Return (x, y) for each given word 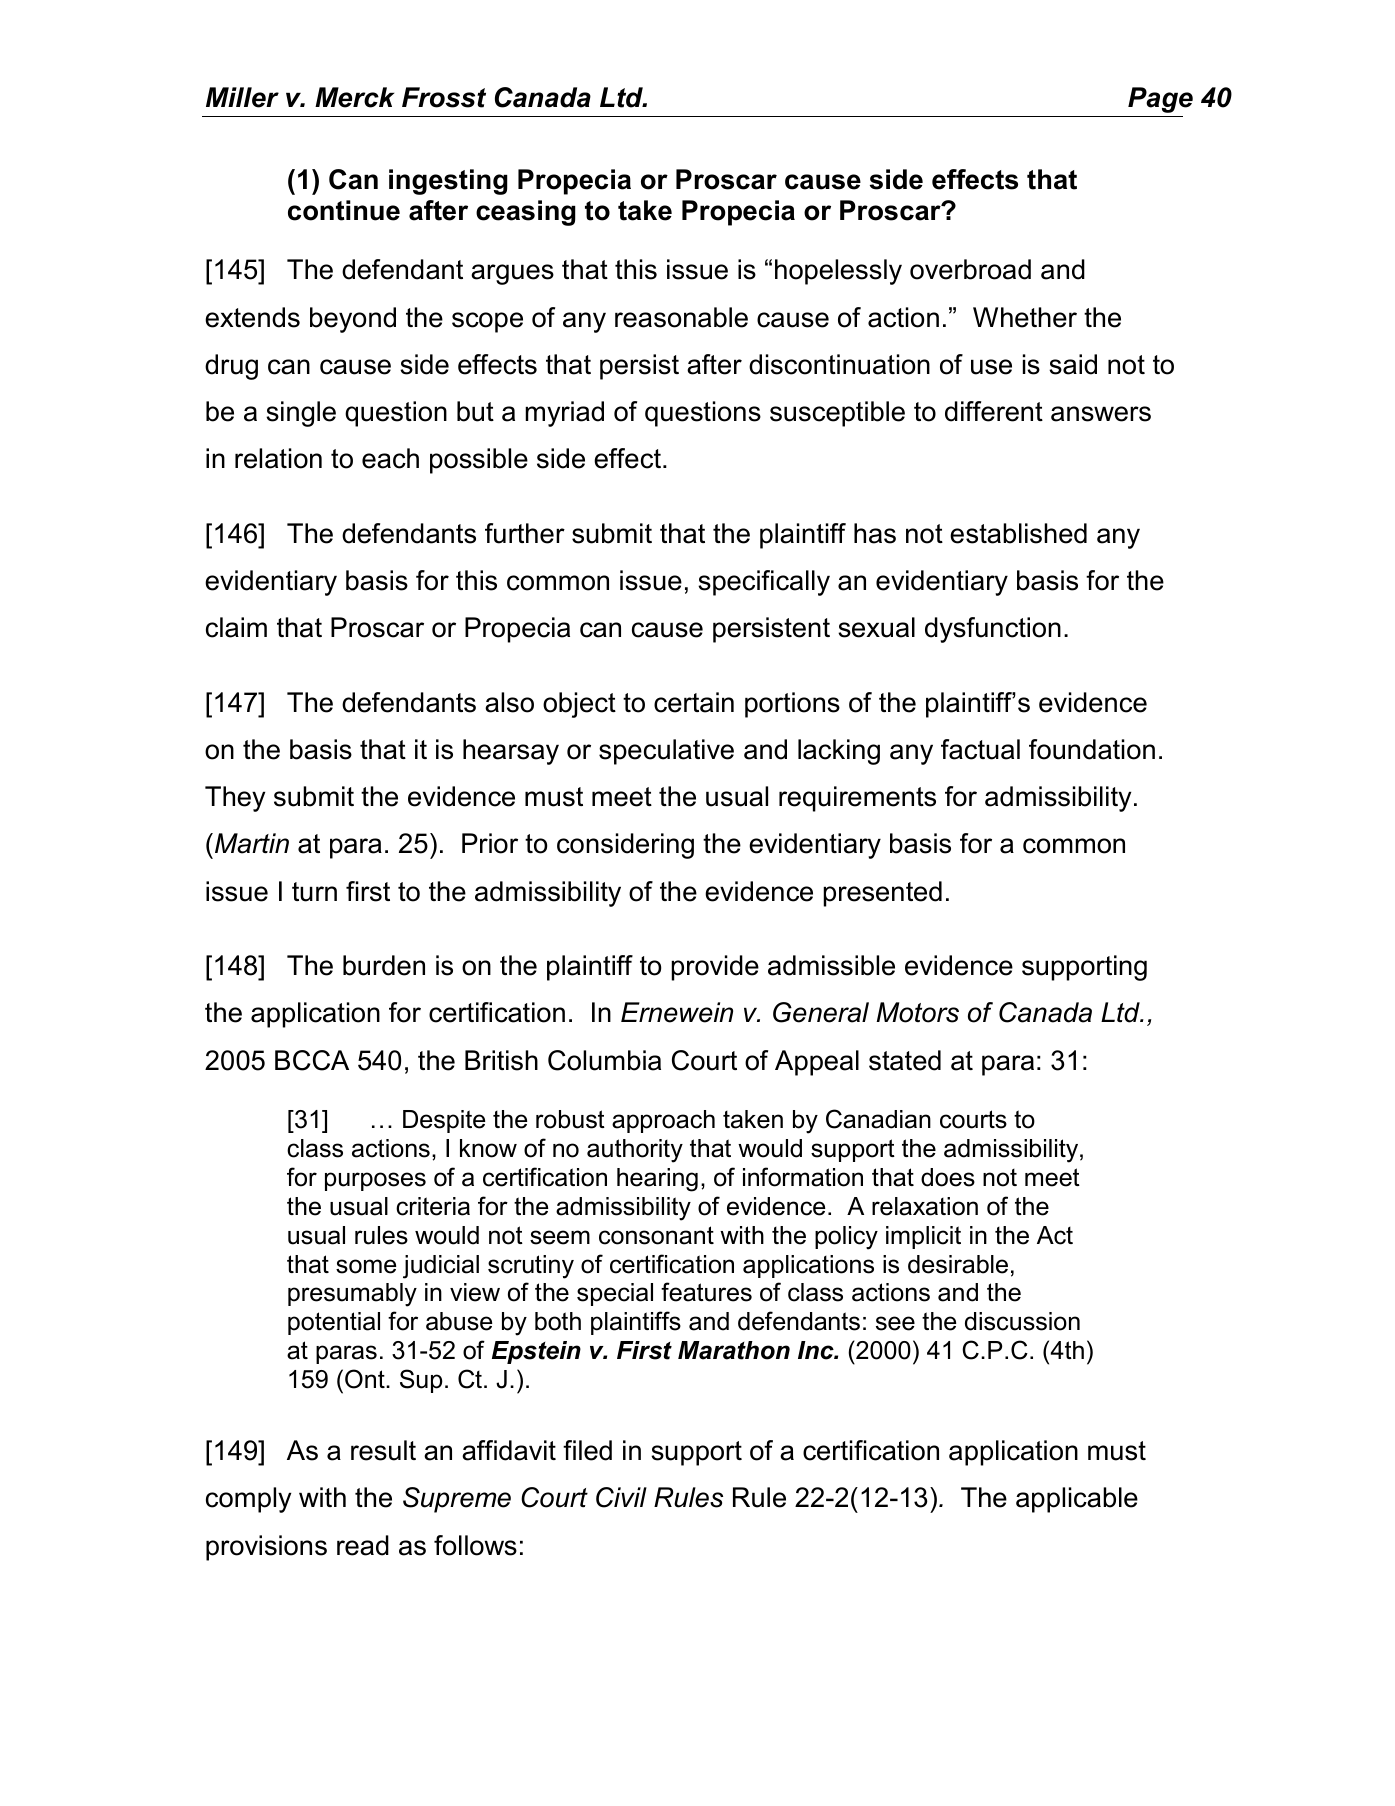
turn (314, 892)
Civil (621, 1497)
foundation (1092, 749)
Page (1160, 100)
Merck (354, 97)
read (363, 1545)
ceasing (526, 213)
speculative (666, 752)
